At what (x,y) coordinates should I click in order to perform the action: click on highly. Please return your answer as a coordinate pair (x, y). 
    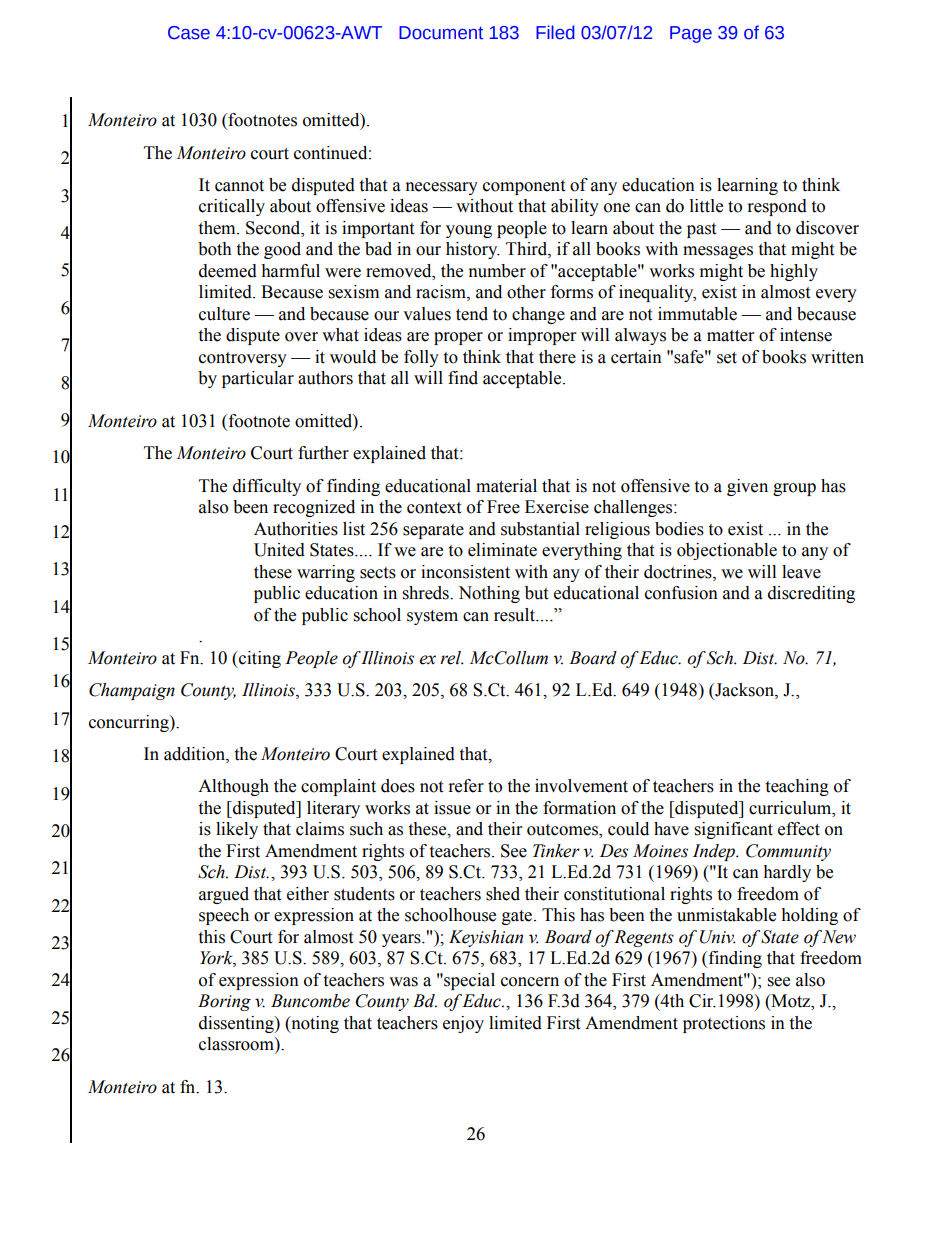
    Looking at the image, I should click on (794, 272).
